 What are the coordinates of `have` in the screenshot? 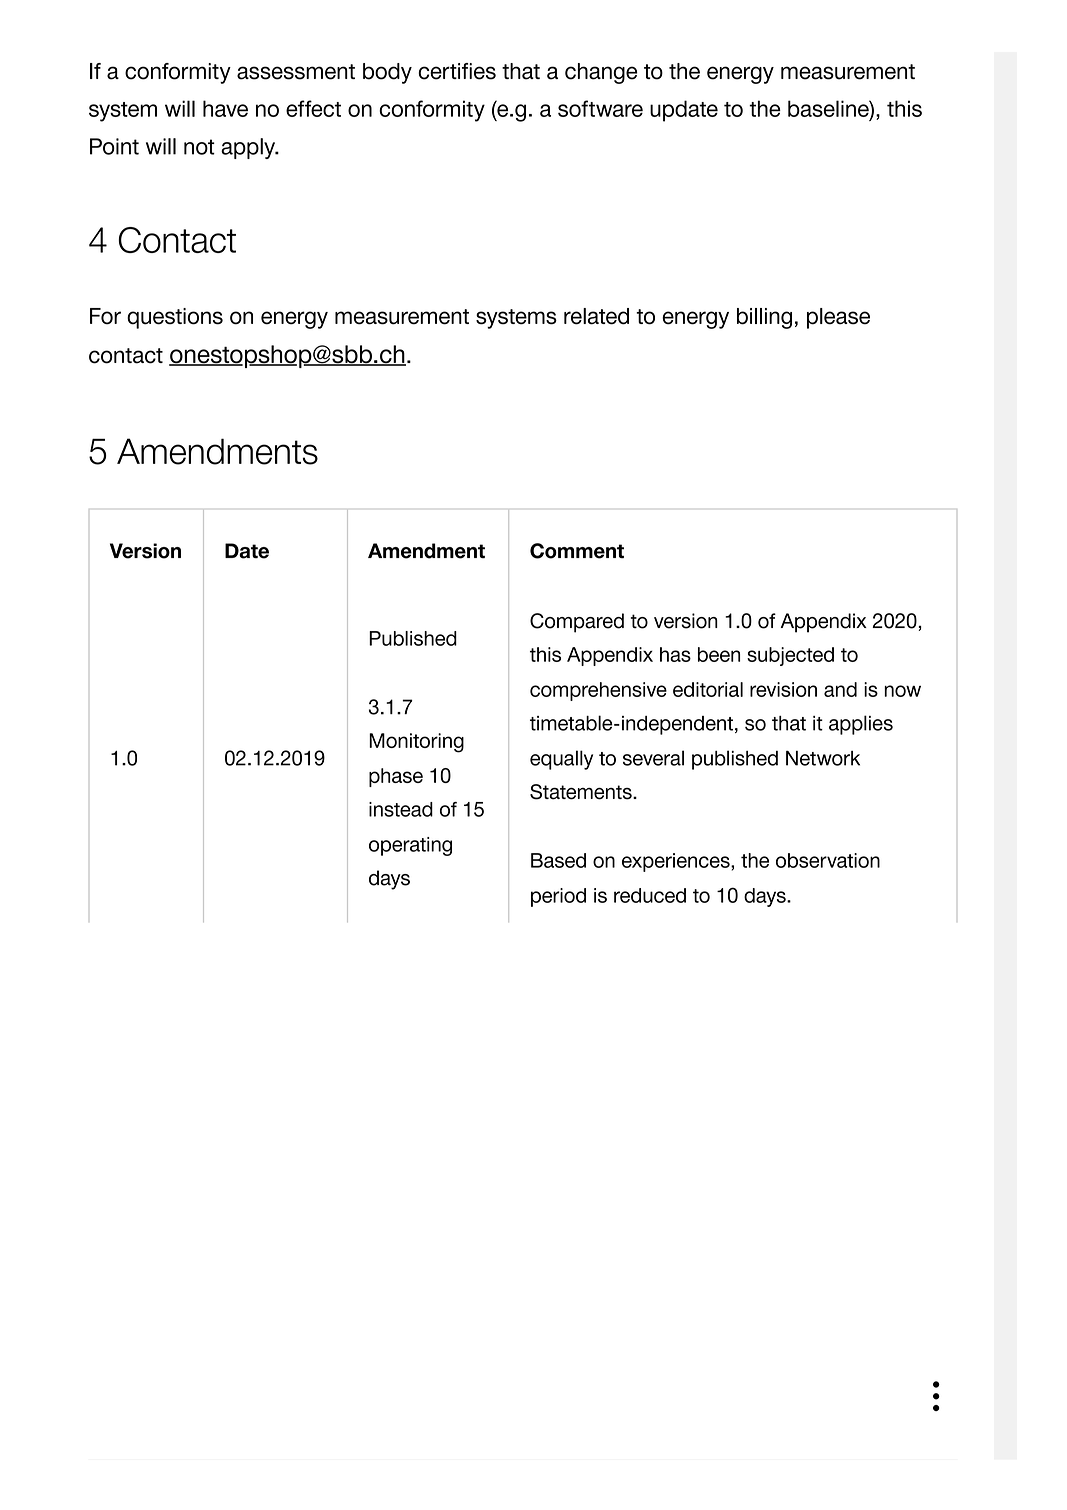 It's located at (225, 108).
